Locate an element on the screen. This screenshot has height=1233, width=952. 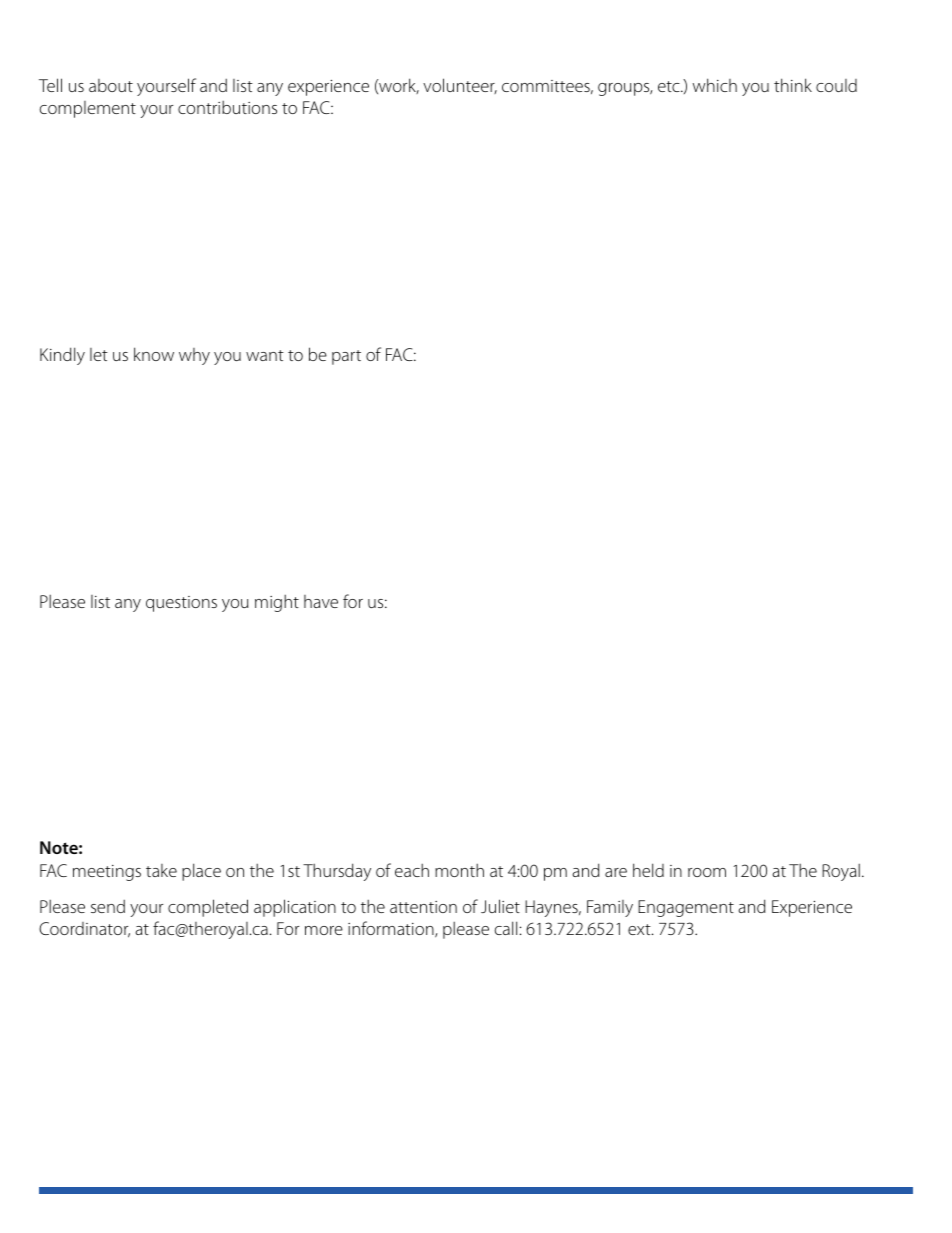
think is located at coordinates (793, 85).
